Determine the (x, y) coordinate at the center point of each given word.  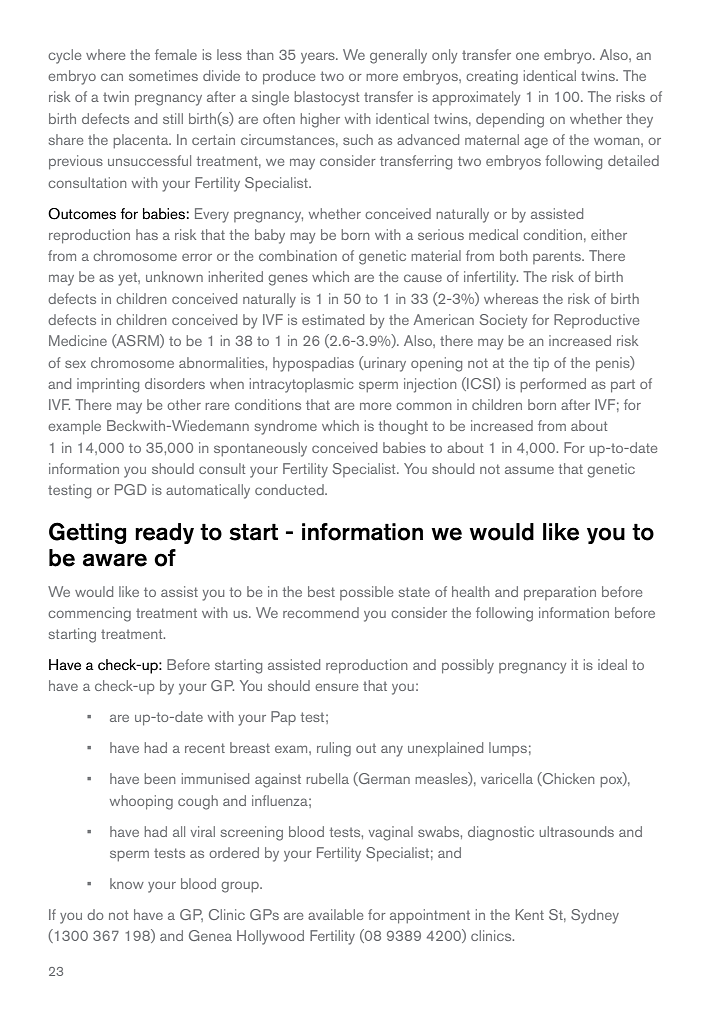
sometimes (163, 75)
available (335, 914)
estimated (333, 319)
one (527, 56)
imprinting (108, 385)
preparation (560, 593)
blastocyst (327, 98)
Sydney (595, 916)
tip (541, 364)
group (241, 887)
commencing (89, 614)
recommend (321, 612)
